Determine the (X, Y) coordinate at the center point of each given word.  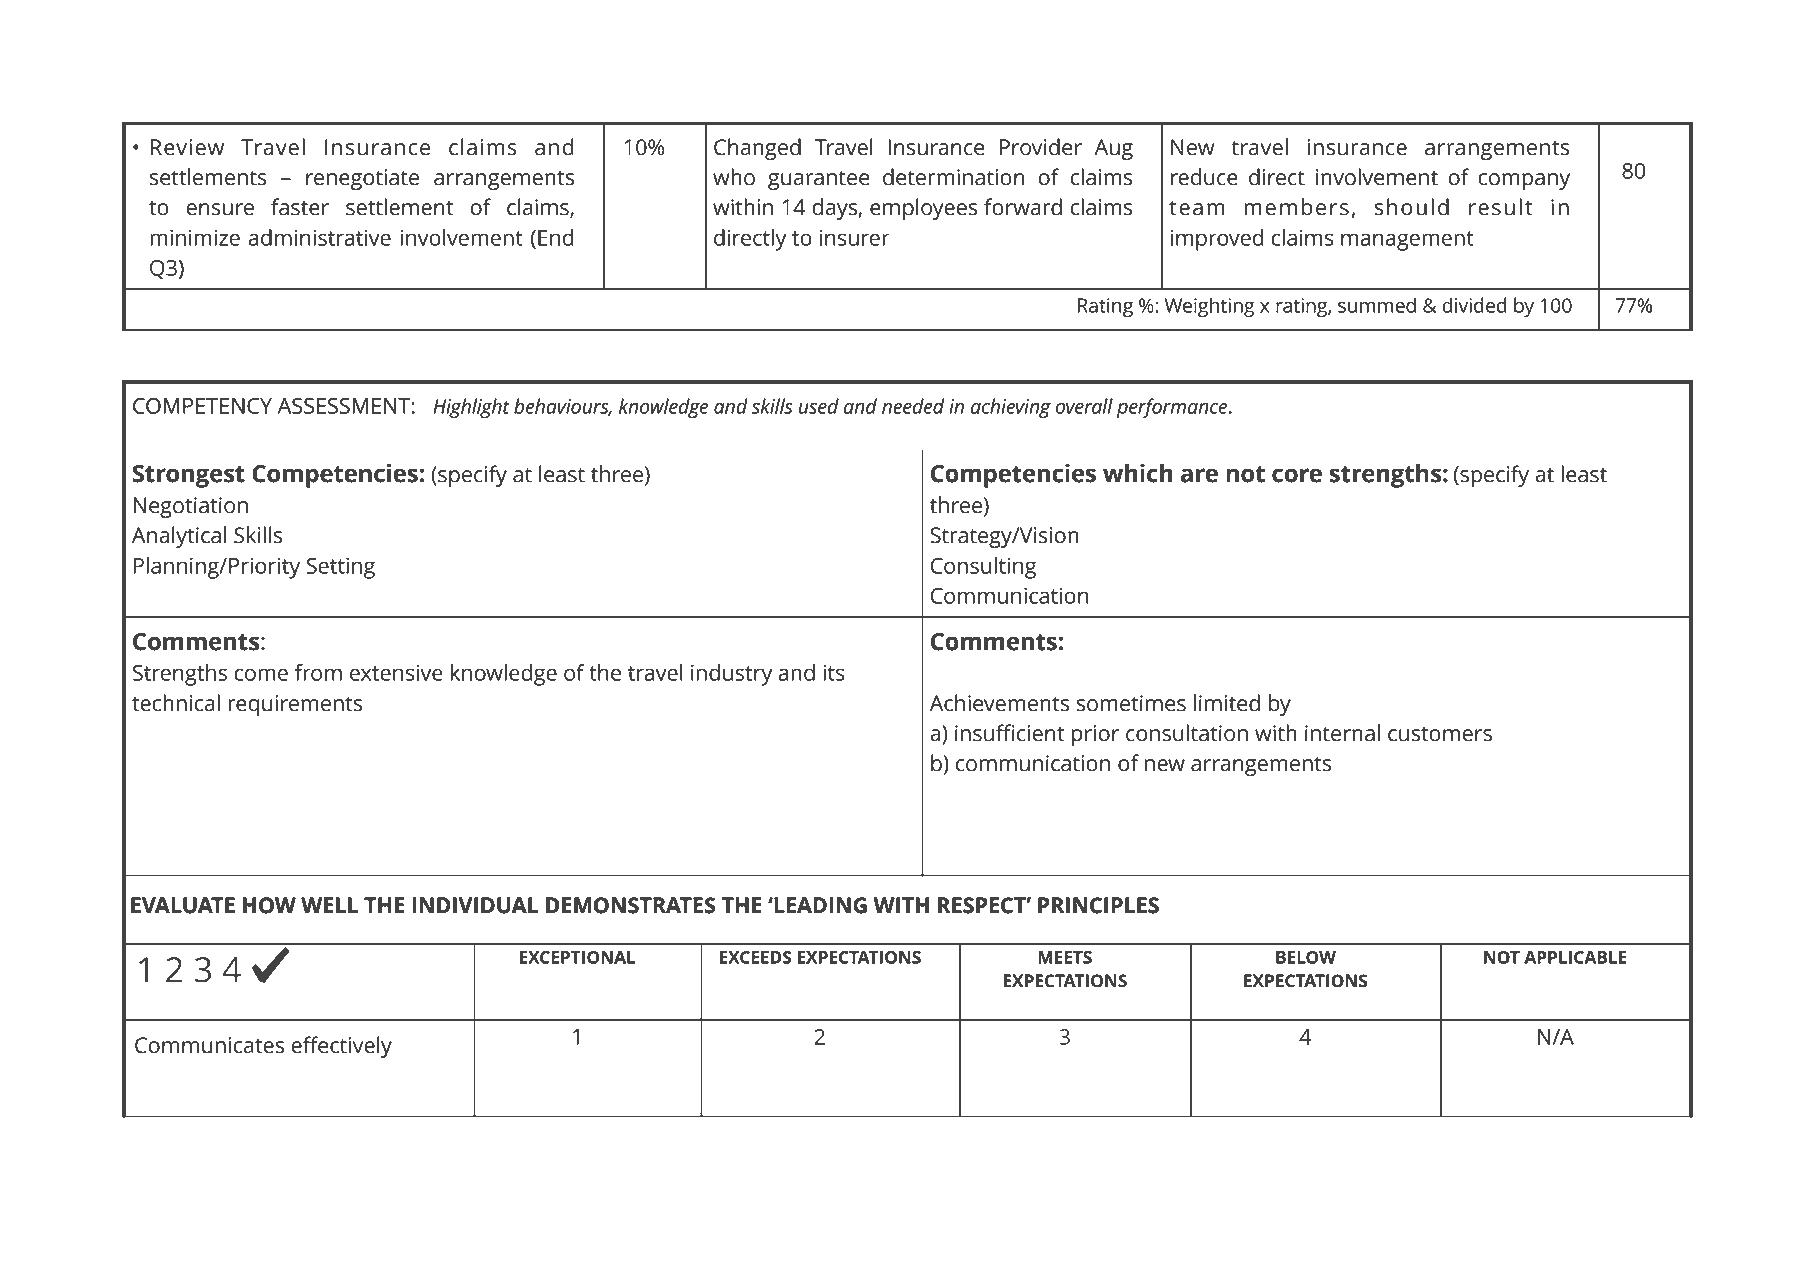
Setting (340, 568)
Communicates (209, 1045)
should (1411, 207)
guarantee (819, 180)
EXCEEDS (756, 957)
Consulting (983, 568)
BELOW (1306, 957)
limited (1227, 703)
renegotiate (362, 179)
